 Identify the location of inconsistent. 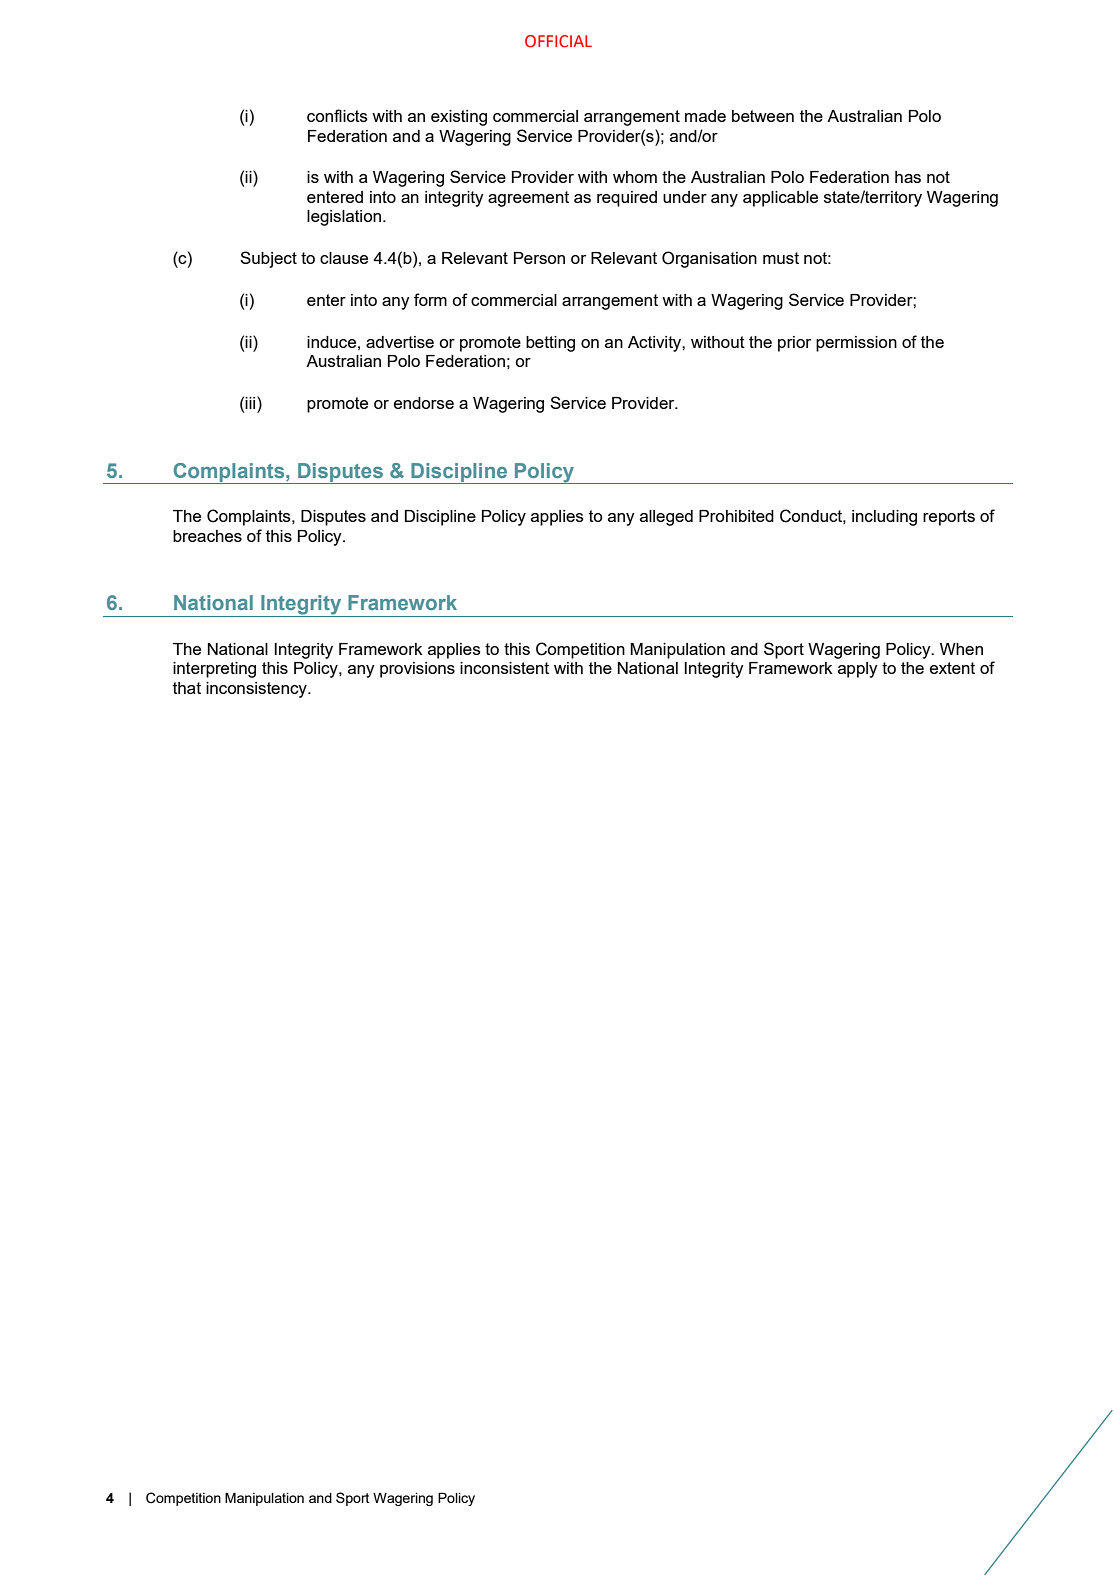
(504, 668).
